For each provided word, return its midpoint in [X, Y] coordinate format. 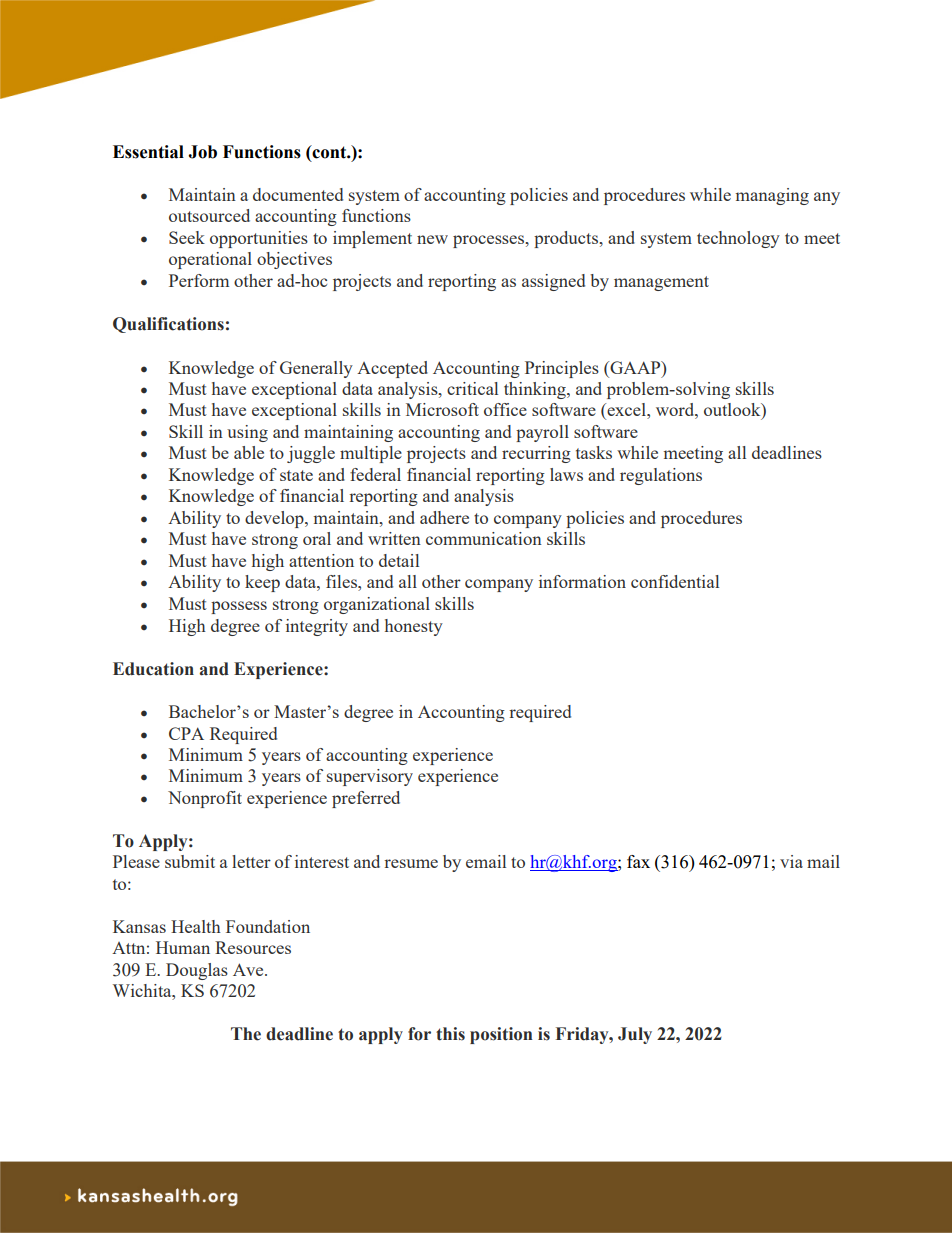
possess [239, 607]
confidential [675, 581]
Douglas [197, 971]
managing [772, 196]
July [635, 1035]
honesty [414, 627]
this [450, 1034]
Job [202, 152]
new [432, 239]
